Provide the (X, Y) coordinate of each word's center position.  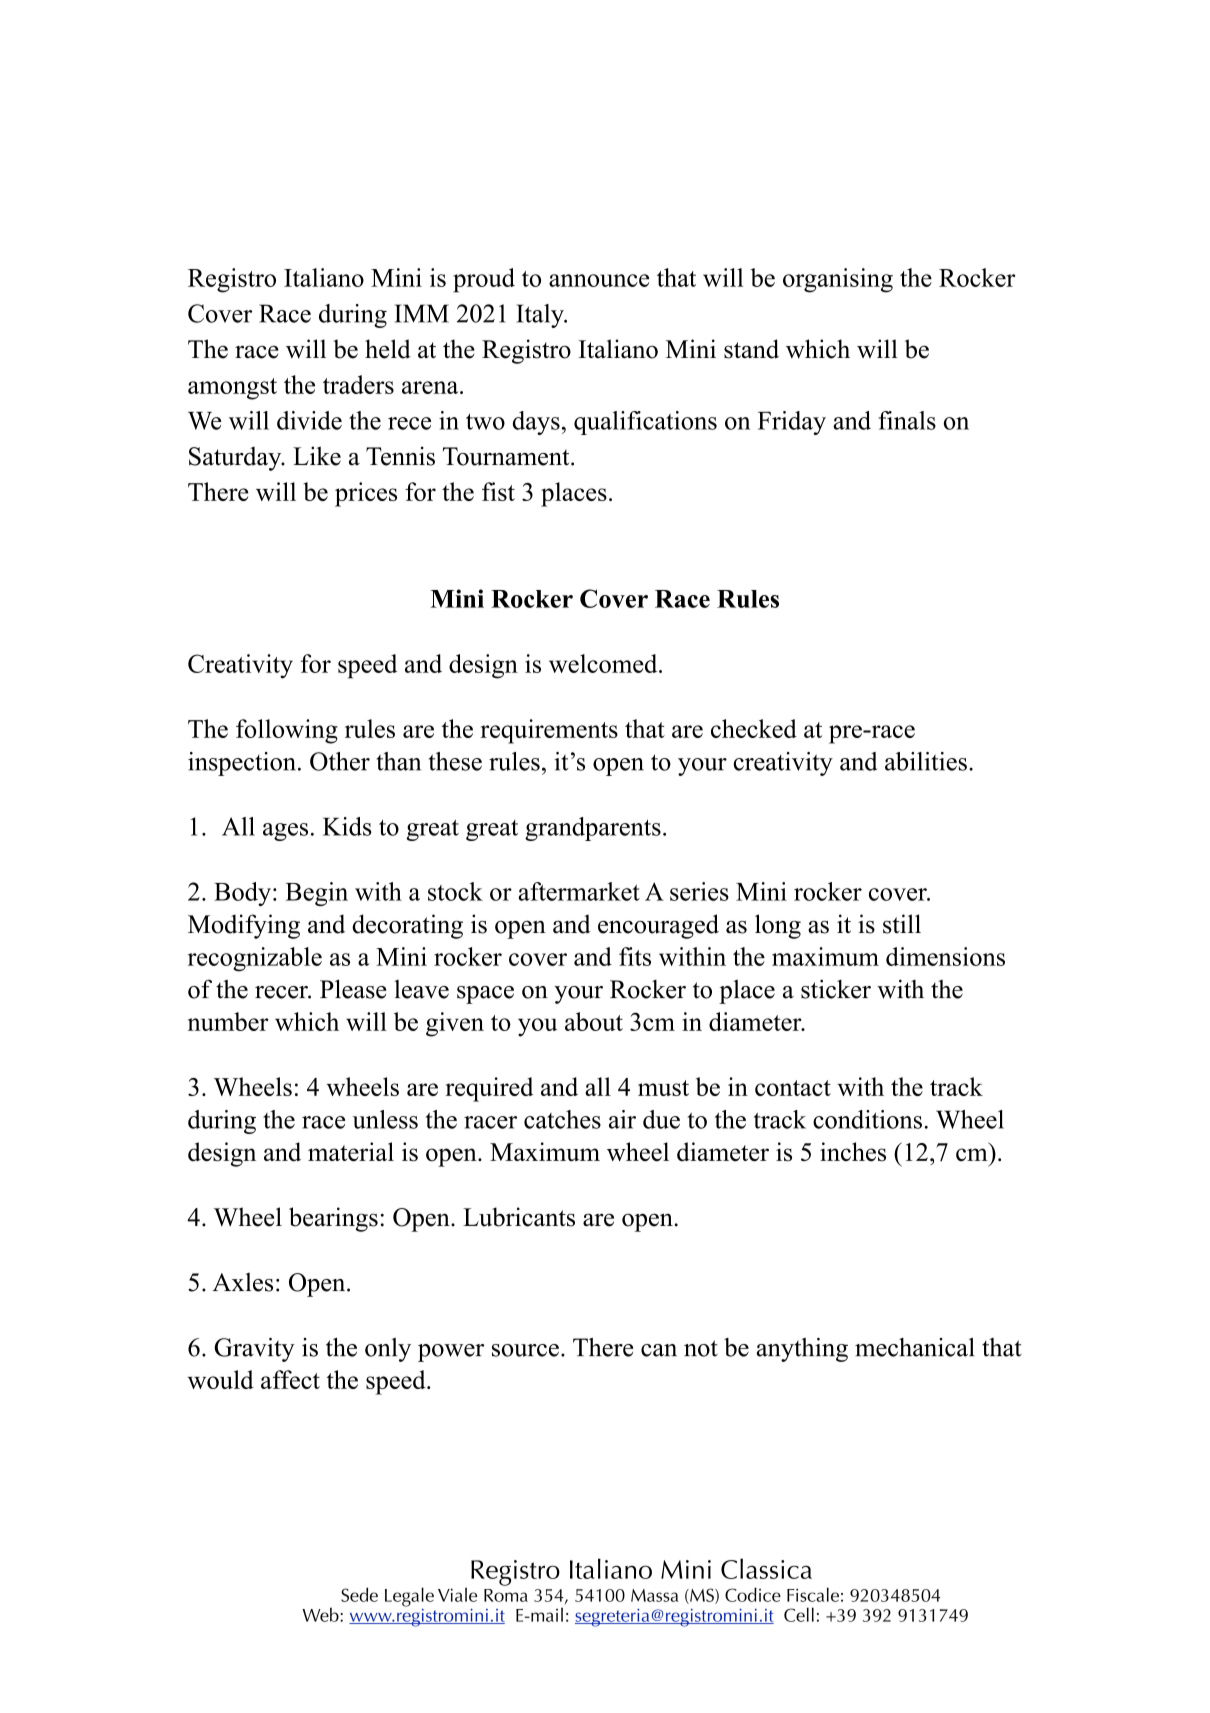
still (902, 924)
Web (321, 1614)
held (388, 349)
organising (838, 280)
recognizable (255, 959)
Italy (541, 316)
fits (635, 956)
